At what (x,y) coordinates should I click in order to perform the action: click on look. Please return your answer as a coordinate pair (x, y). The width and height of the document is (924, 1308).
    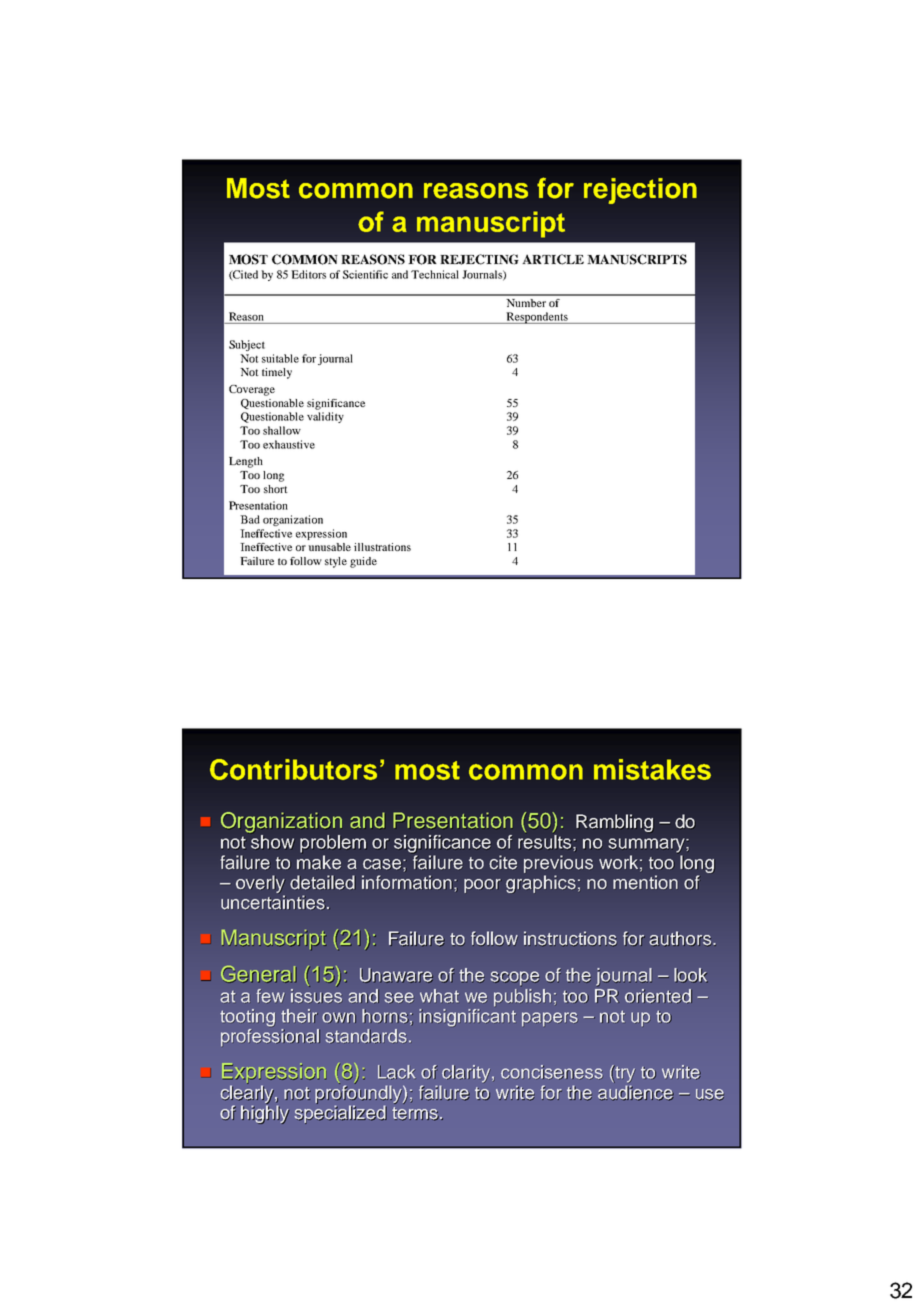
    Looking at the image, I should click on (691, 975).
